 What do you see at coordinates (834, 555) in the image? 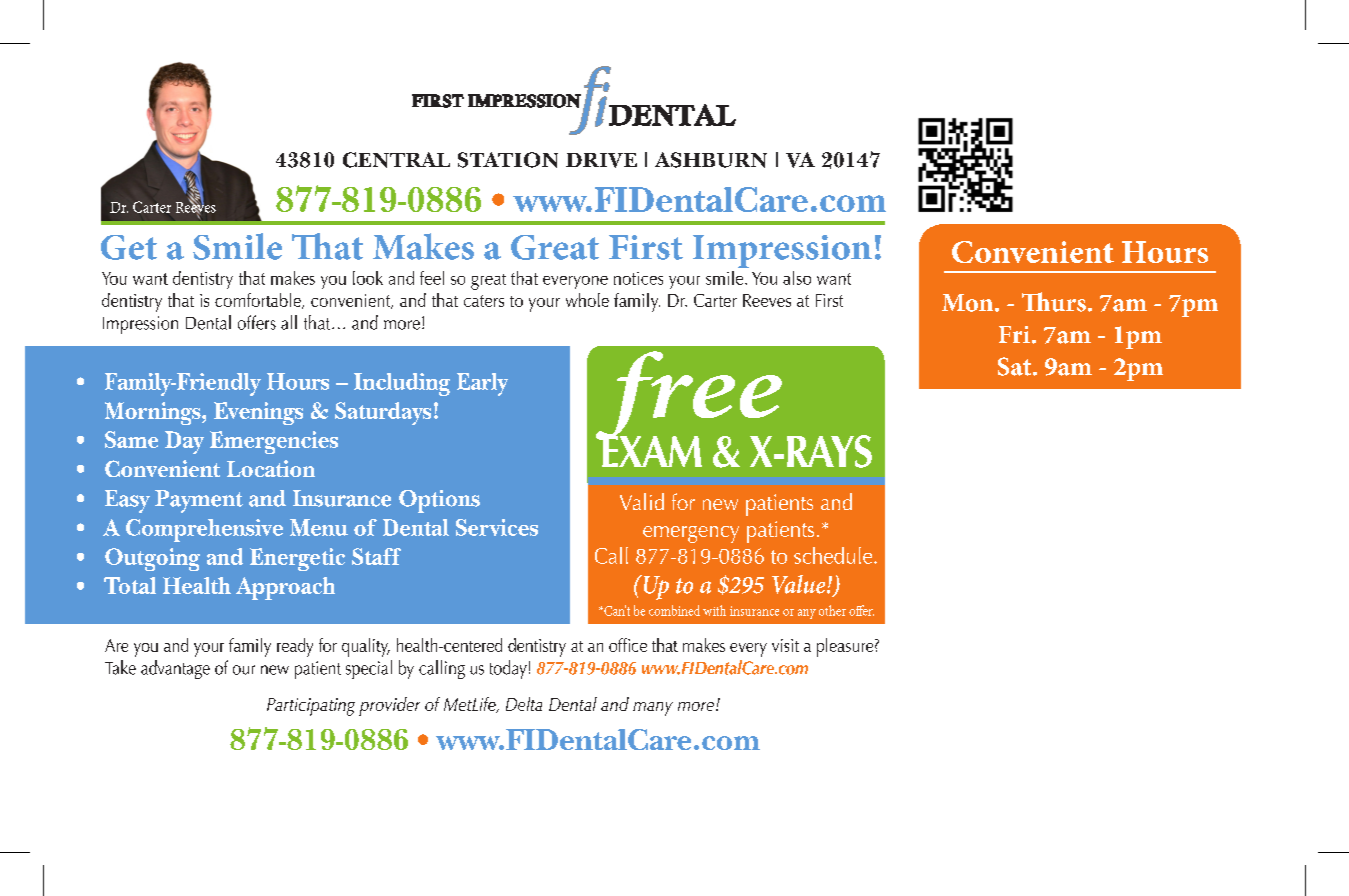
I see `schedule` at bounding box center [834, 555].
